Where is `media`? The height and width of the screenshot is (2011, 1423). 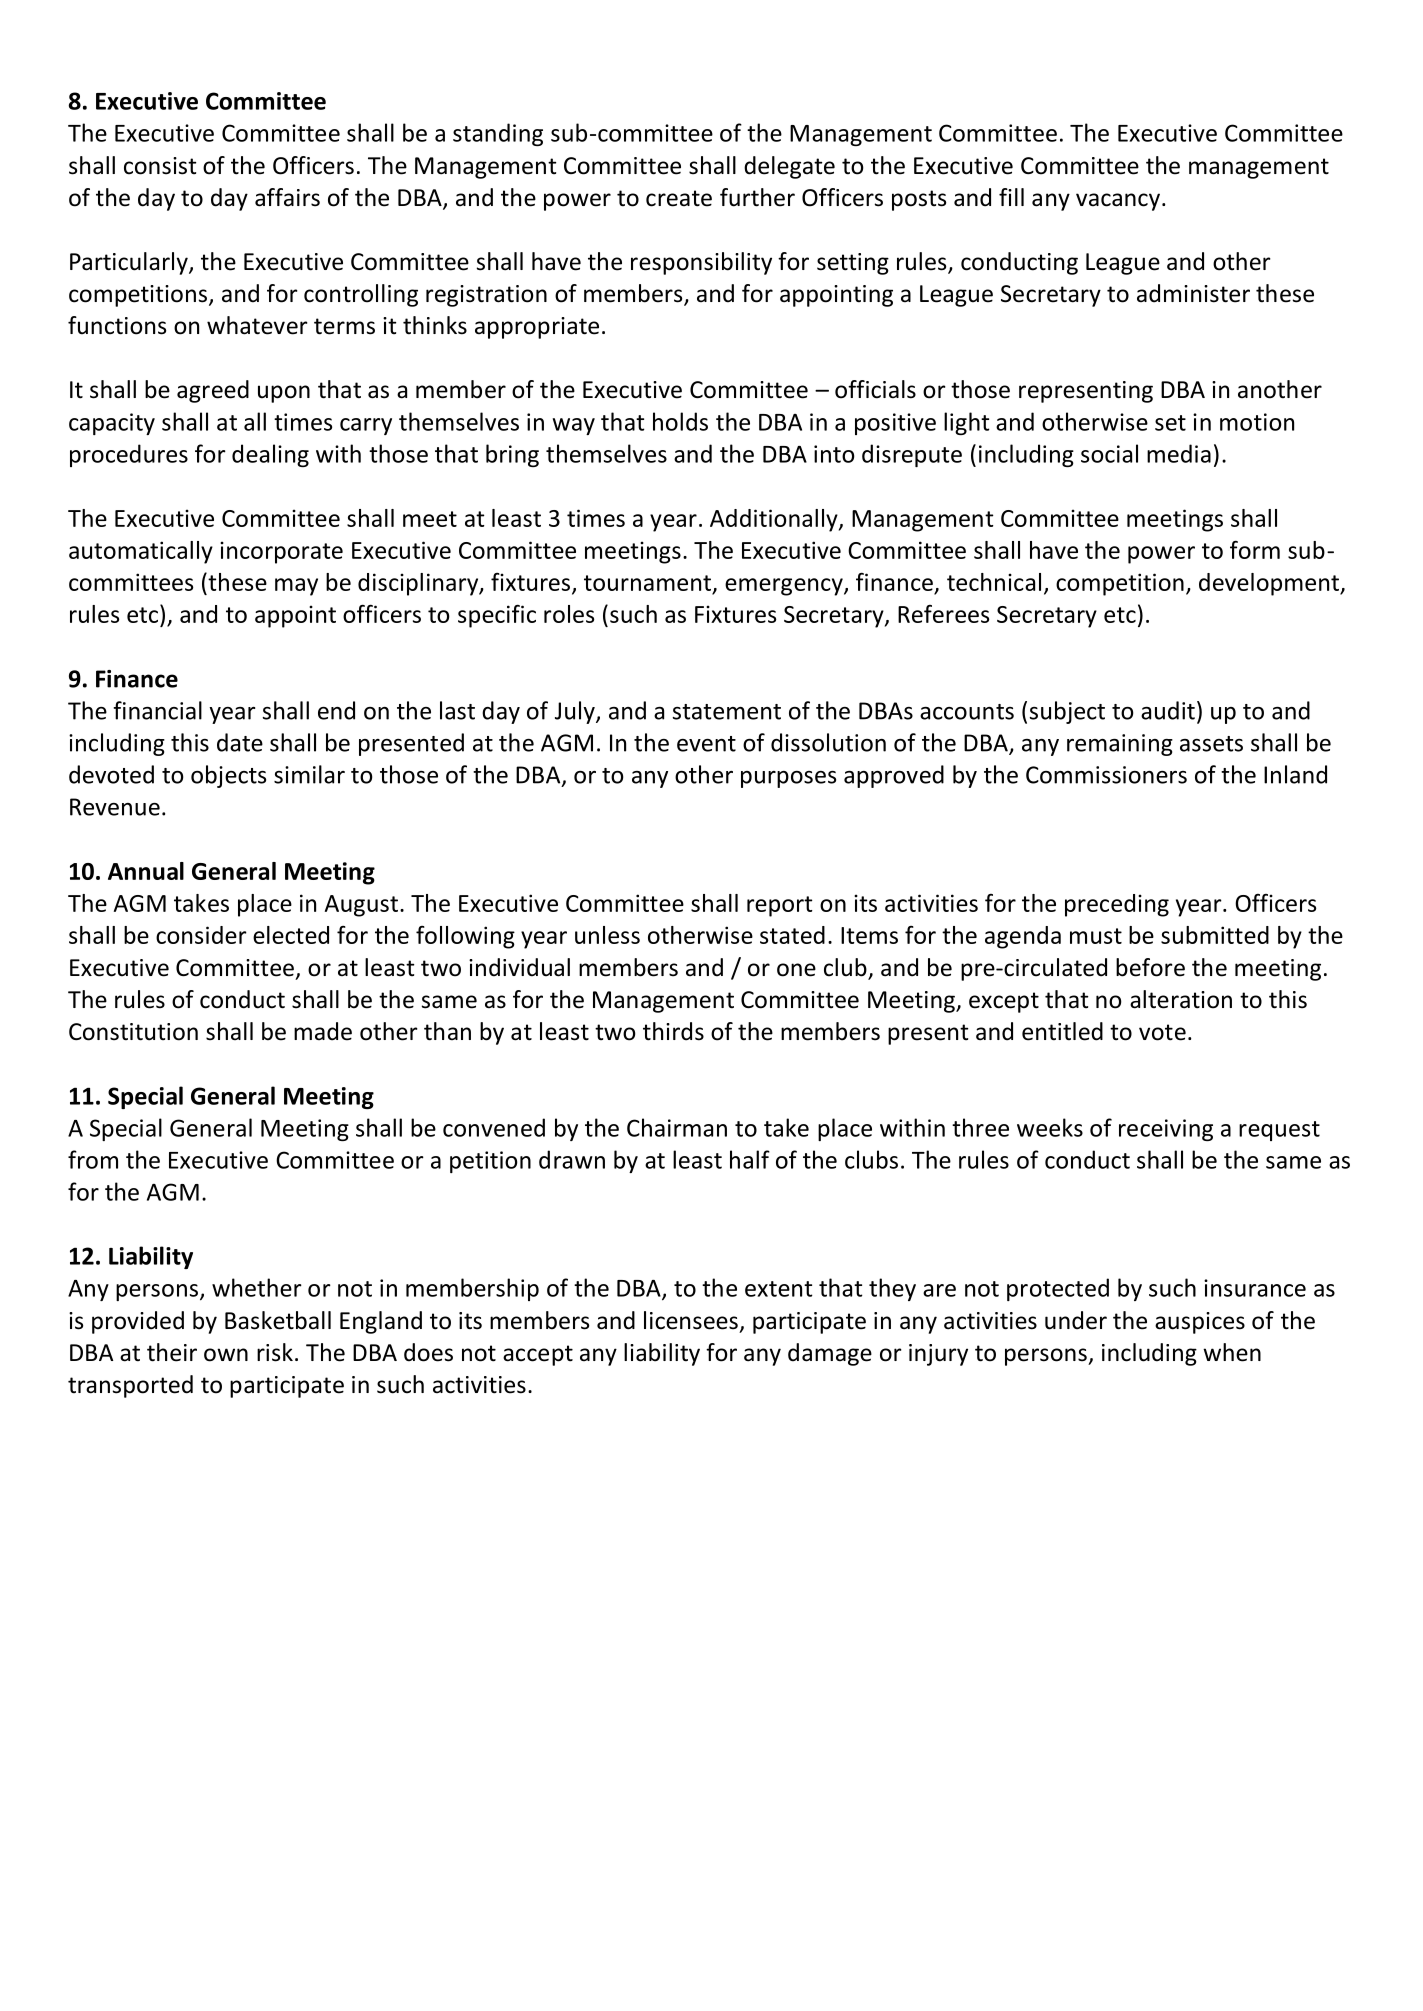 media is located at coordinates (1179, 453).
